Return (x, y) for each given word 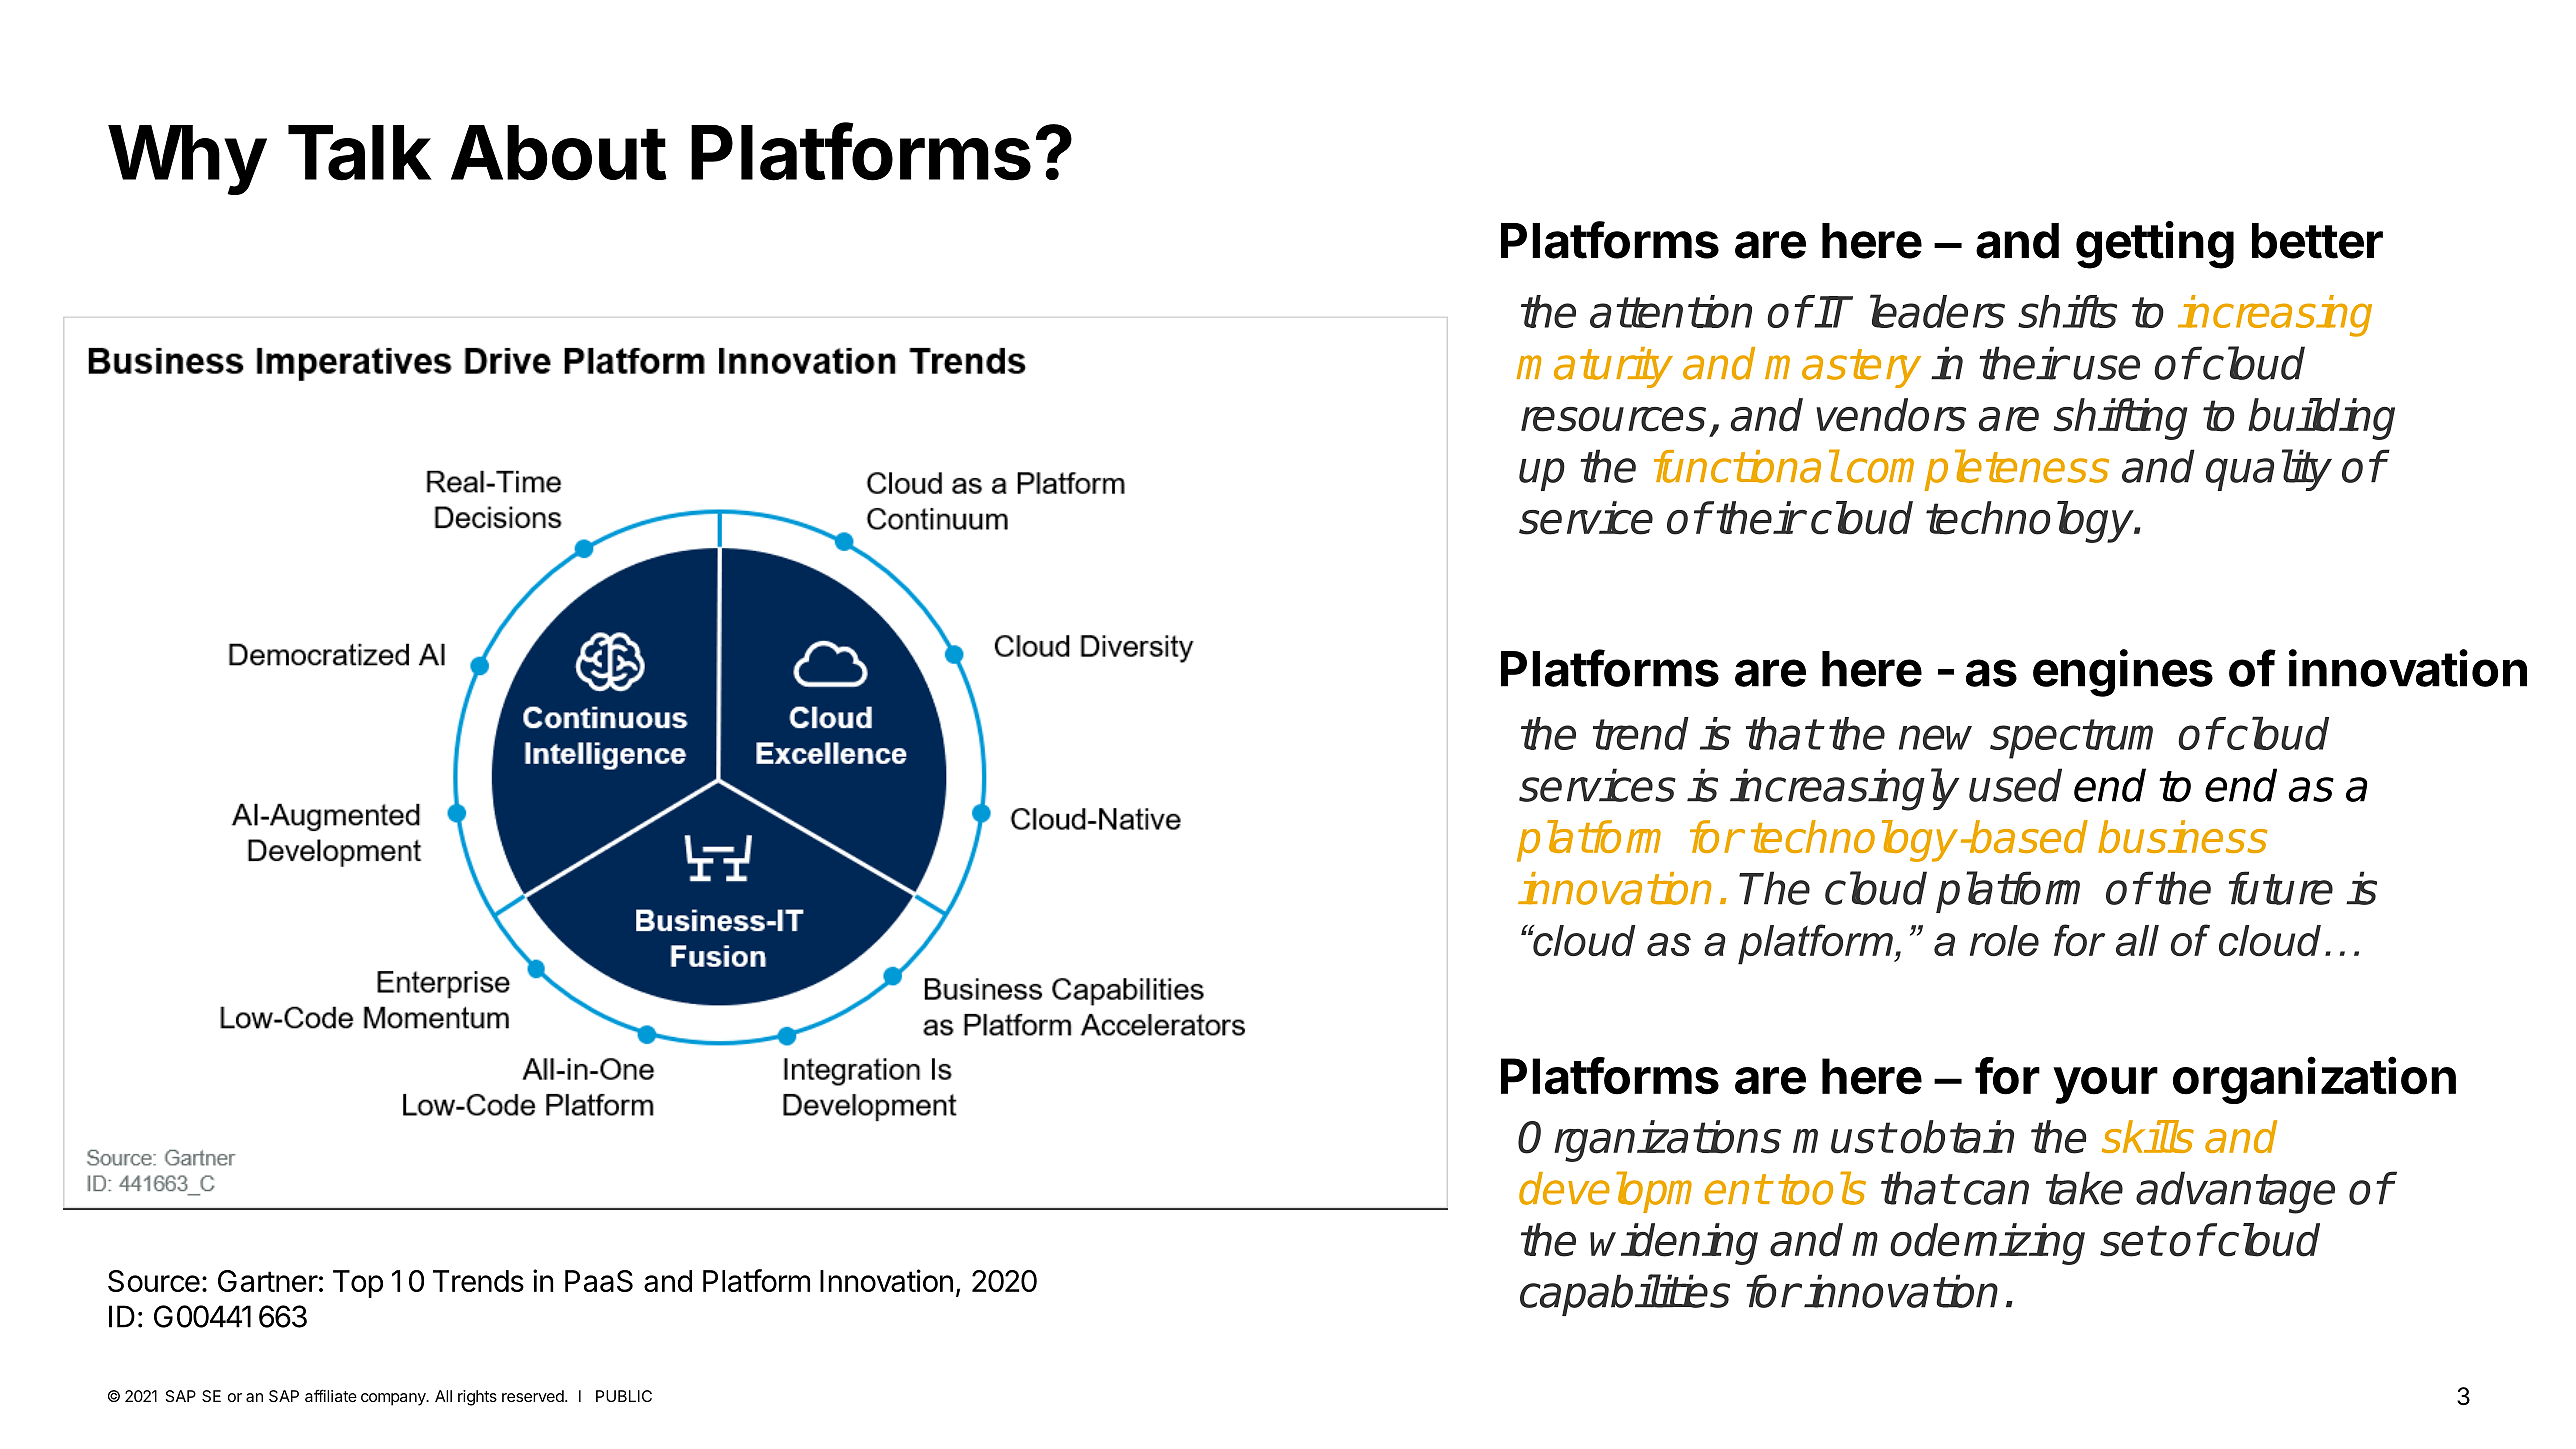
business (2183, 836)
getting (2155, 245)
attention (1671, 311)
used (2015, 785)
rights (477, 1398)
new (1935, 737)
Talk (360, 153)
